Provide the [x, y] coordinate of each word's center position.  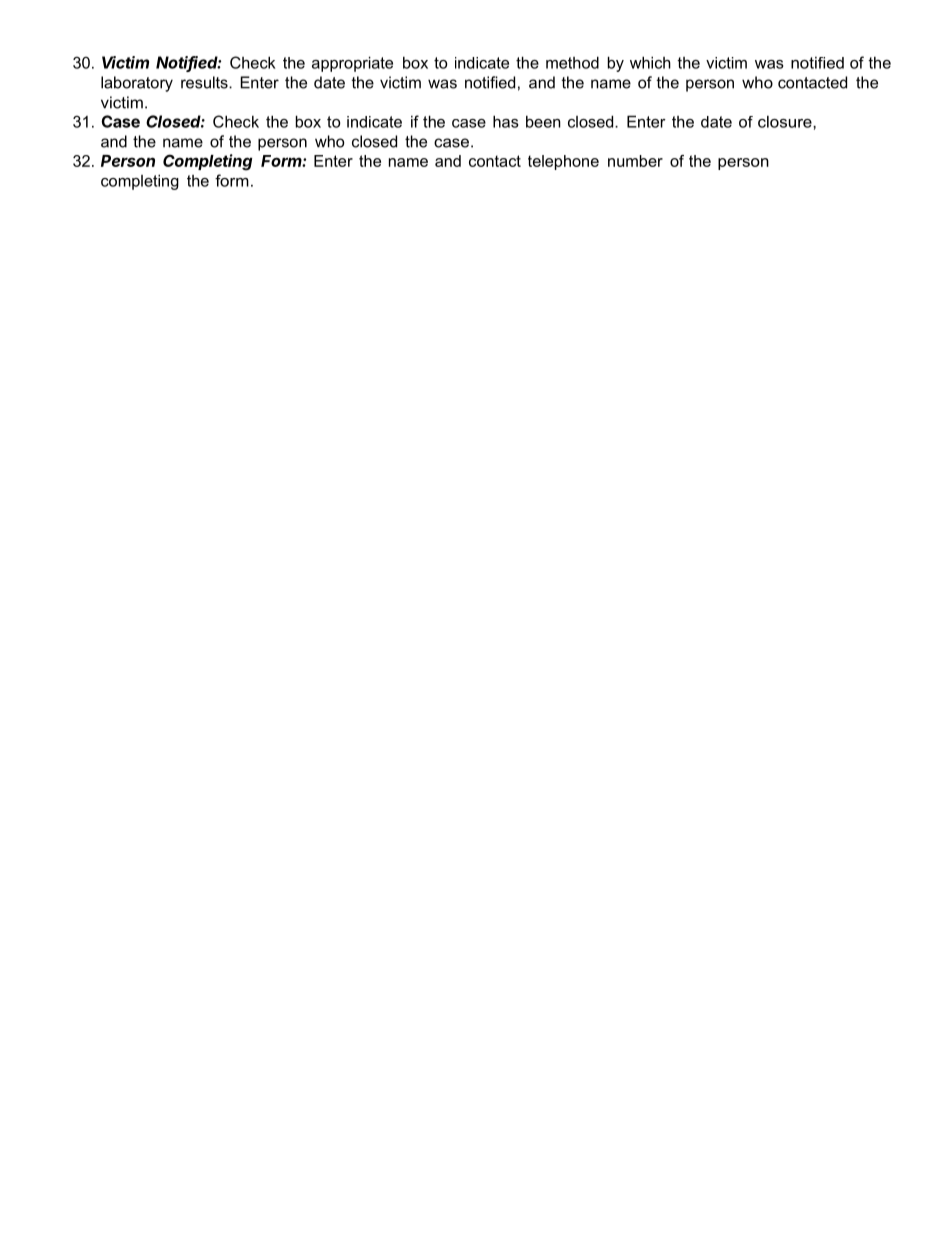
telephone [563, 162]
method [572, 62]
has [506, 121]
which [650, 62]
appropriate [352, 64]
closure [786, 122]
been [543, 122]
